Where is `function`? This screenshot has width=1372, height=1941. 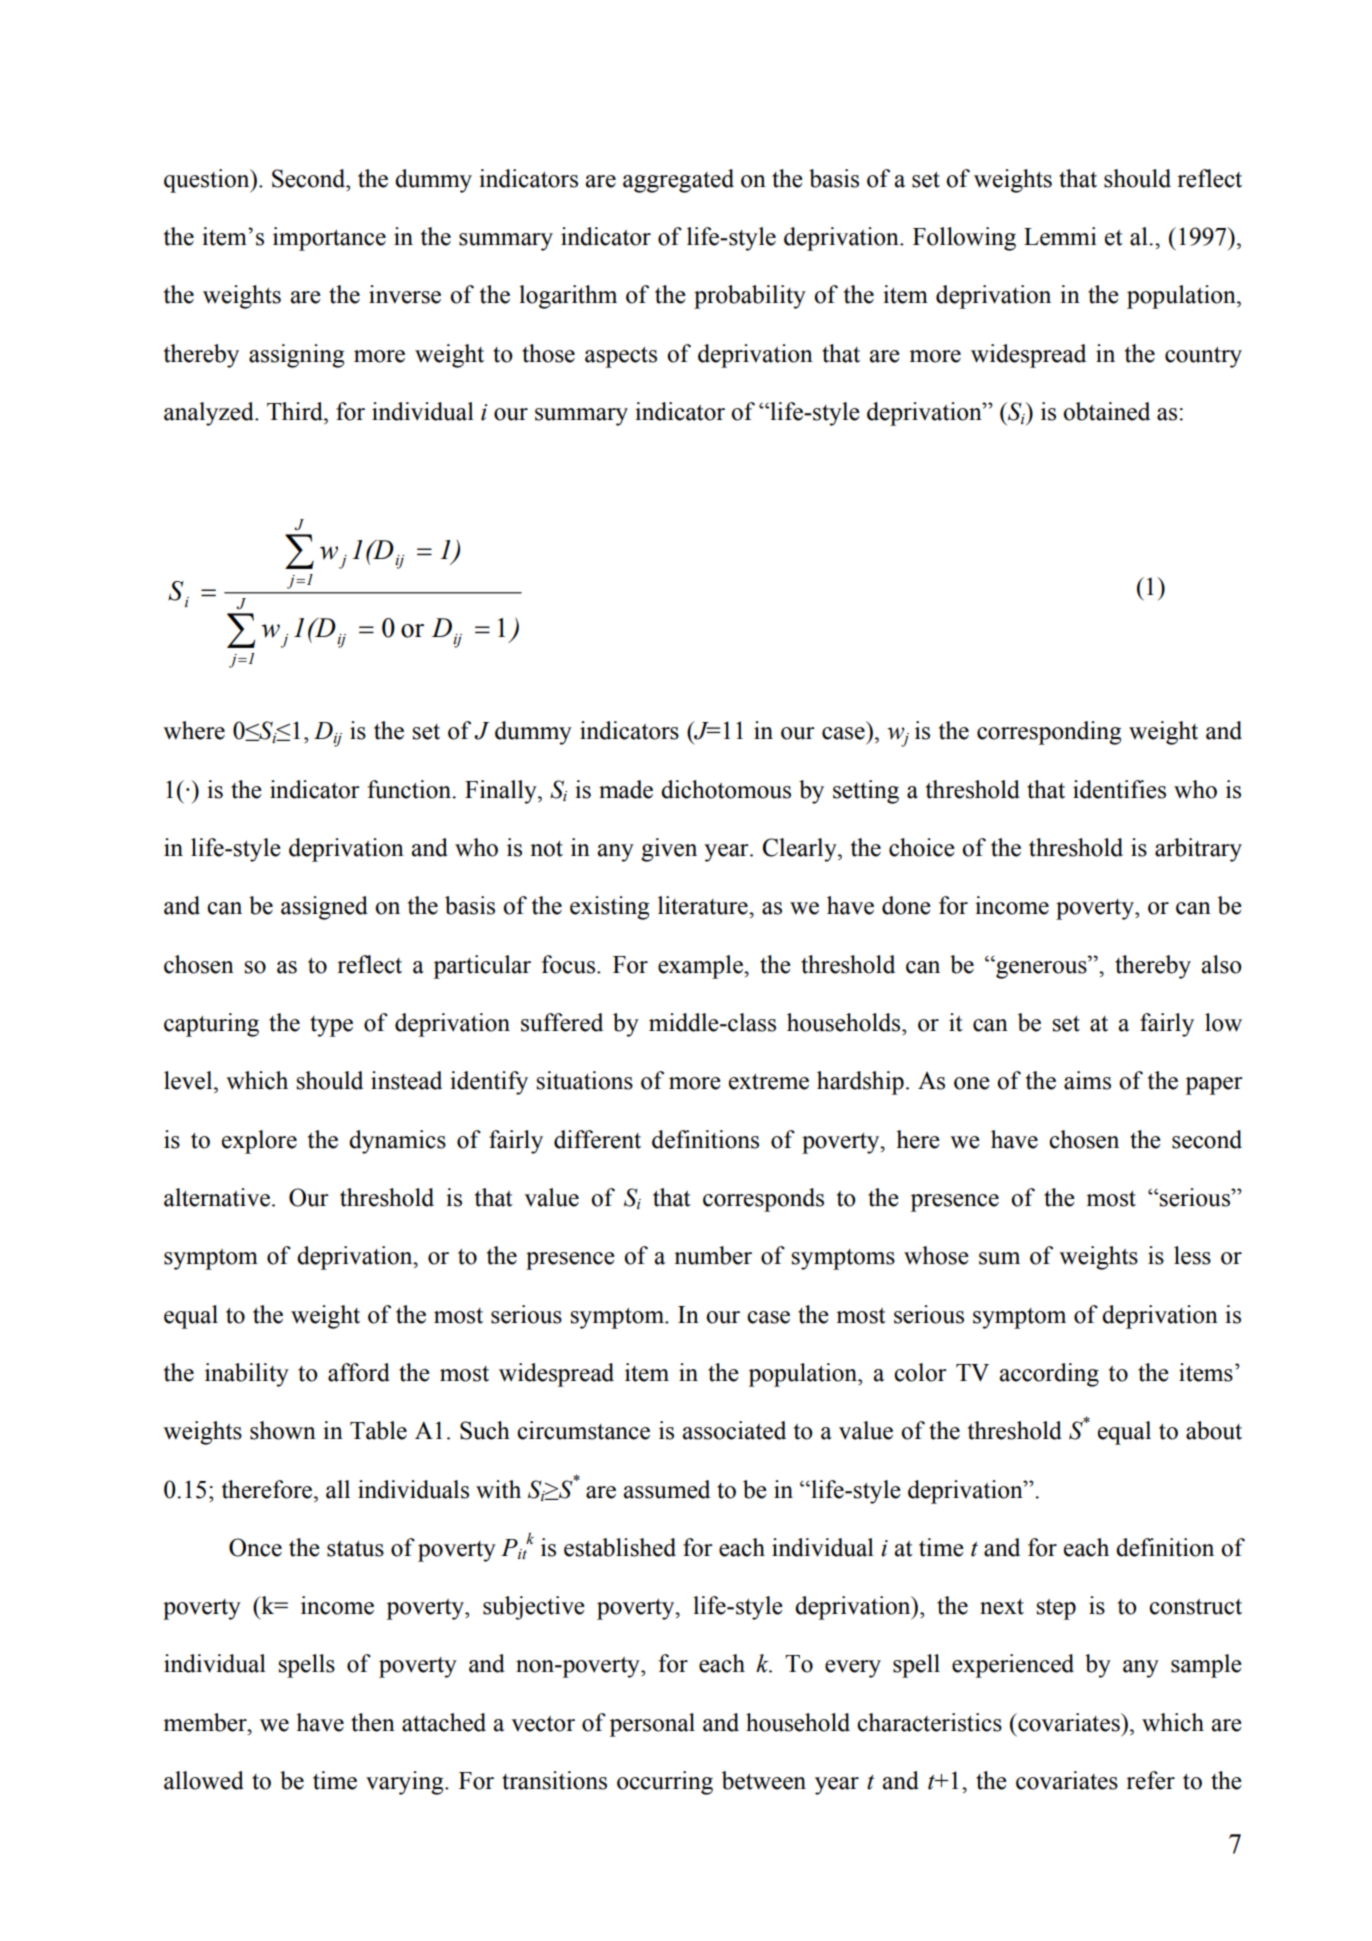
function is located at coordinates (410, 789).
